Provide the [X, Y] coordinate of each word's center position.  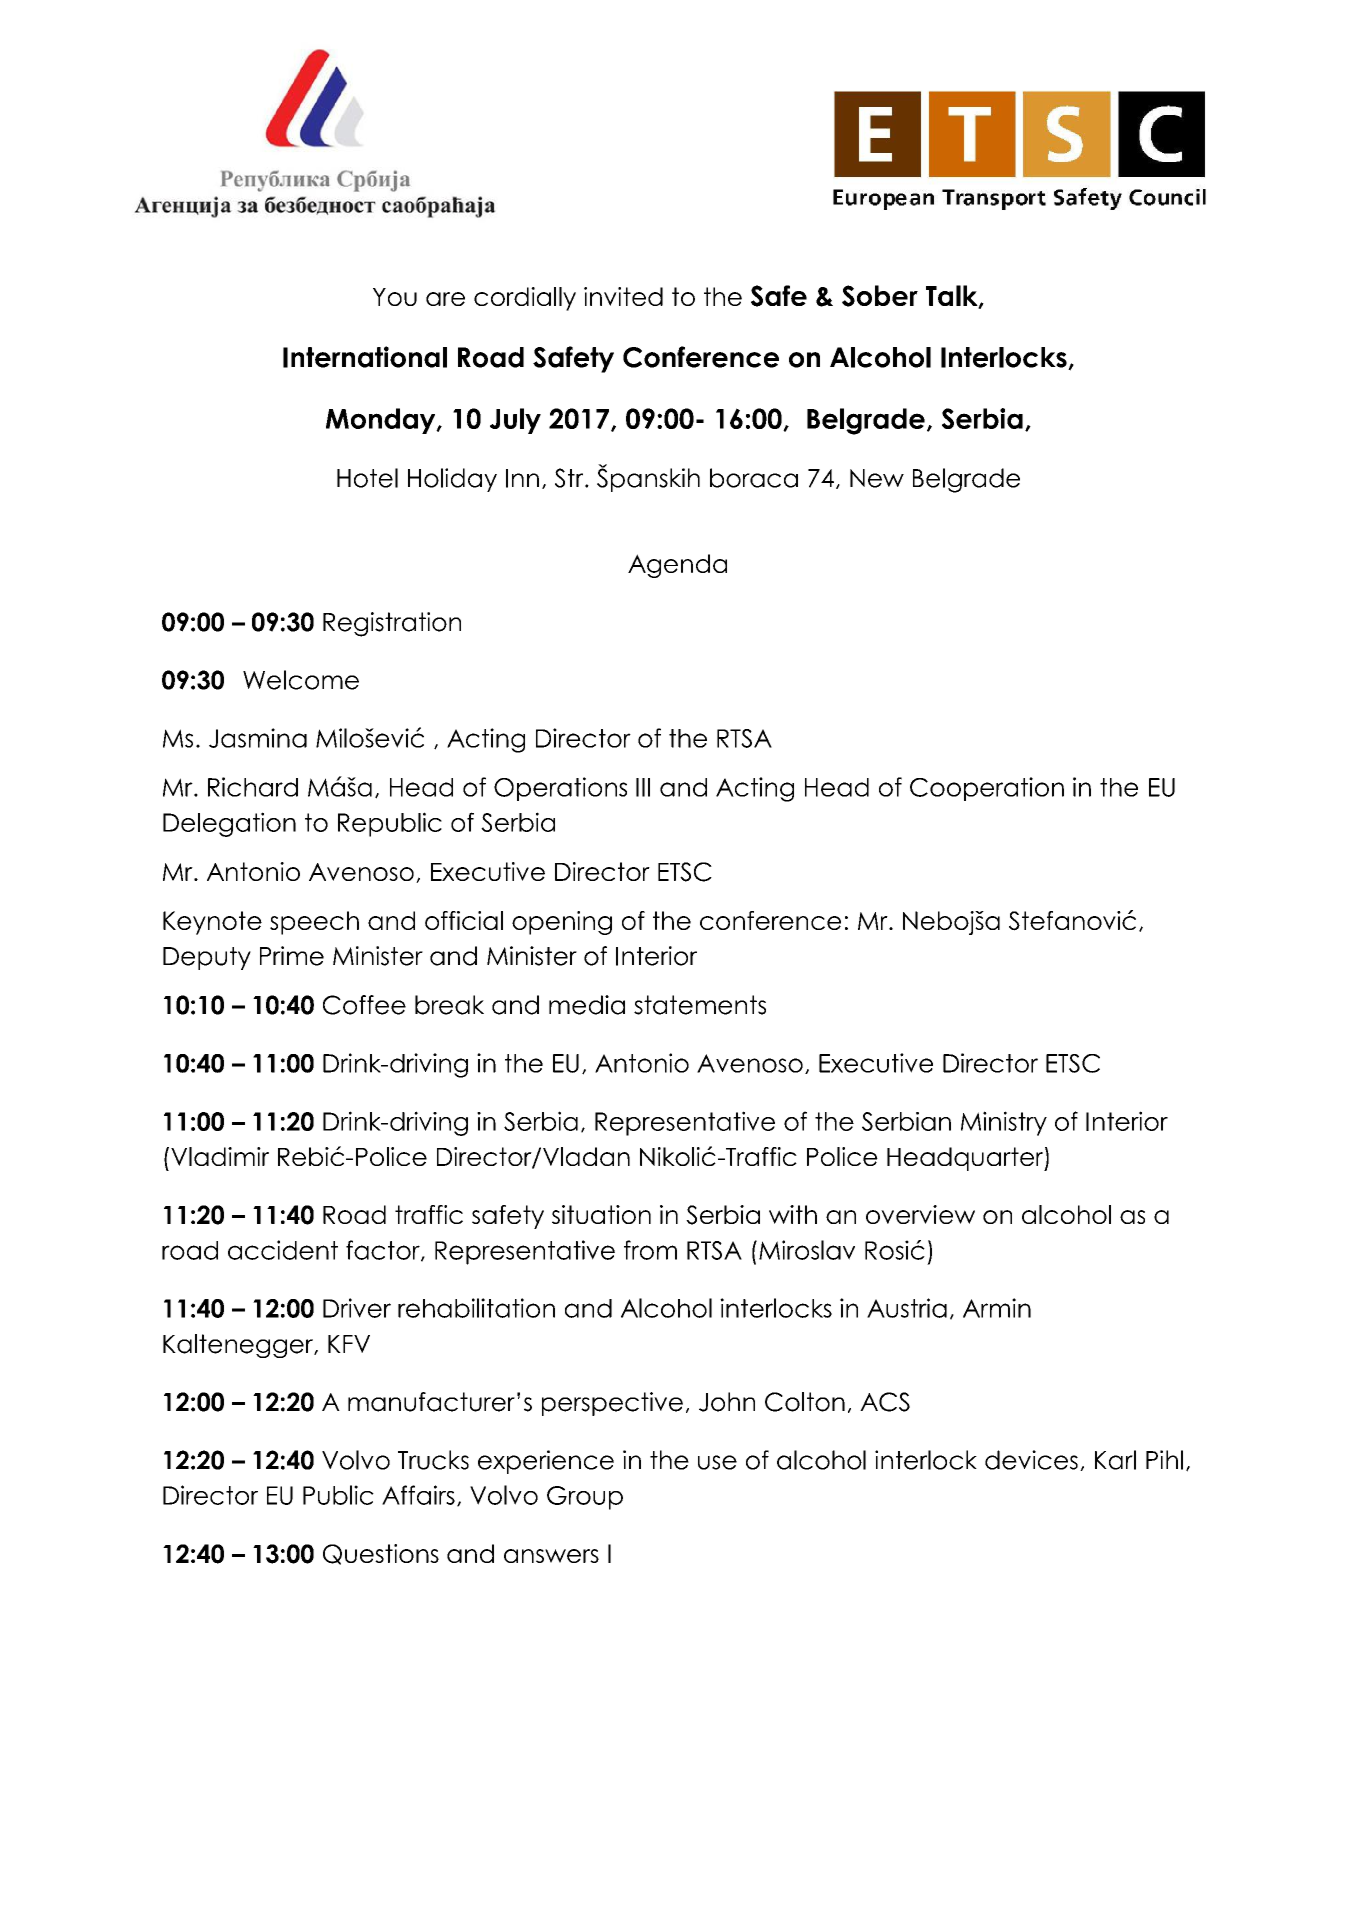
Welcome [301, 680]
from [650, 1250]
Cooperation [987, 789]
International [365, 357]
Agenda [677, 566]
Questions [381, 1554]
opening [562, 923]
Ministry [1004, 1123]
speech [314, 923]
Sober [880, 296]
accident [283, 1250]
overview [920, 1214]
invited [623, 296]
